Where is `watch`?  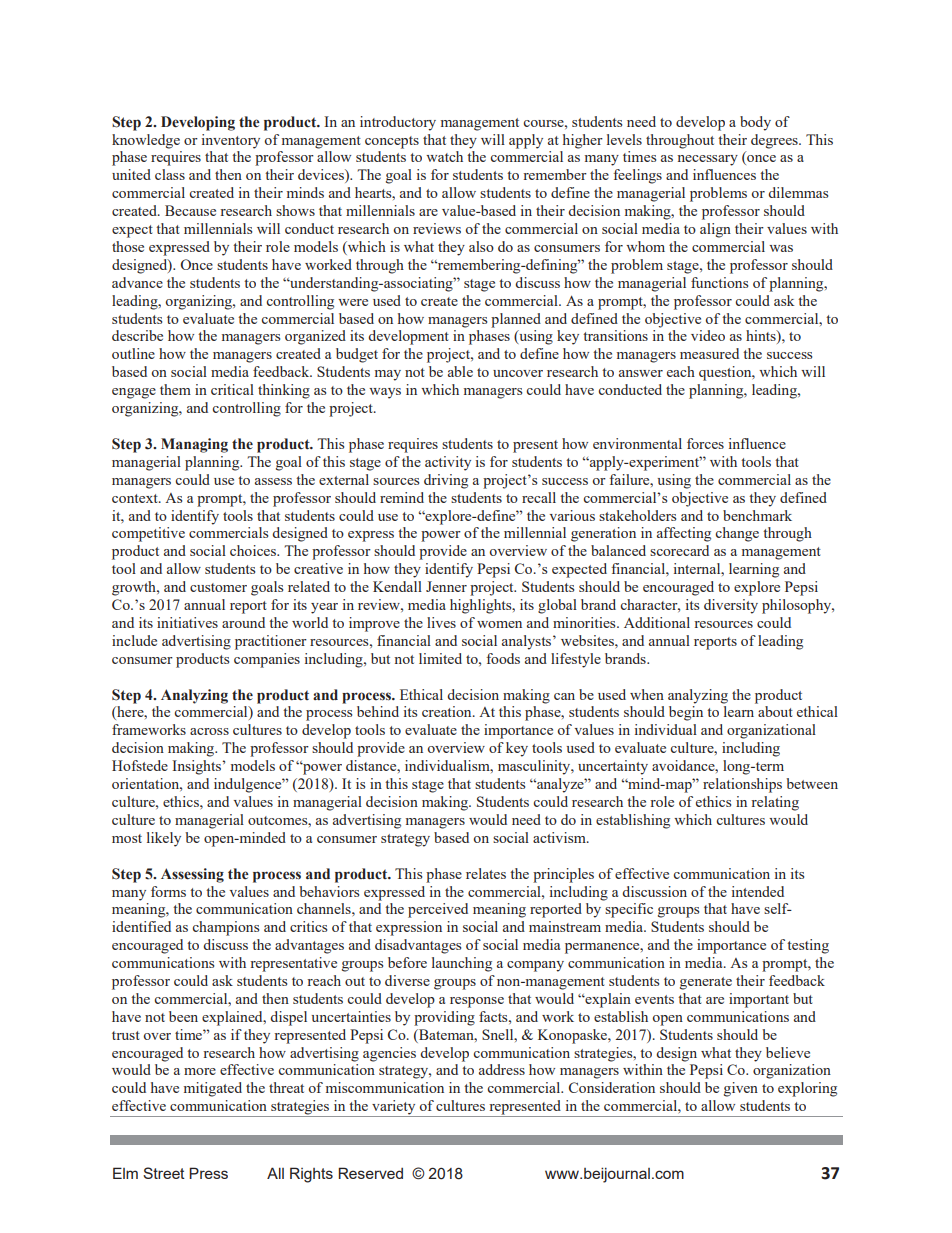 watch is located at coordinates (444, 156).
